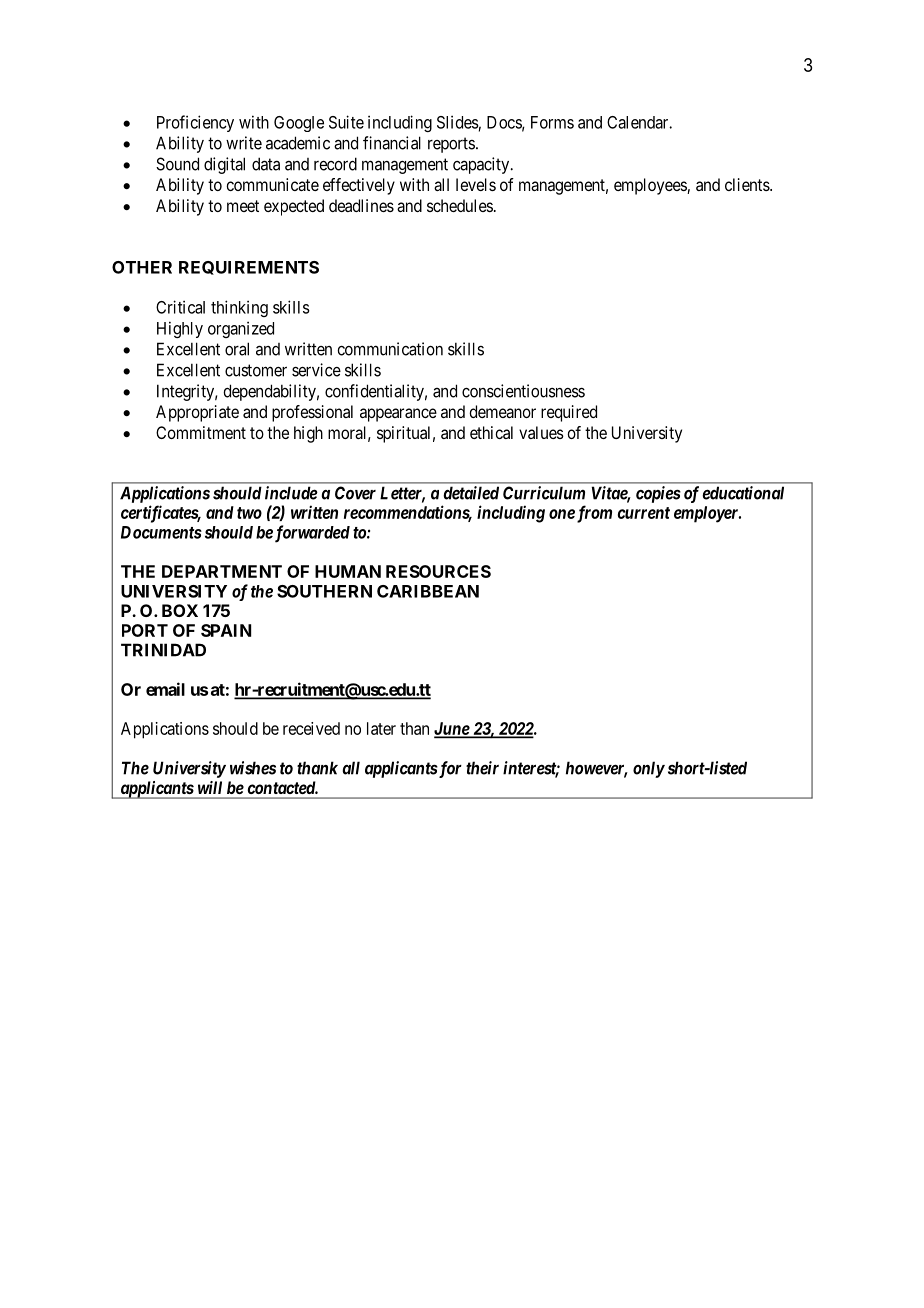 The height and width of the screenshot is (1308, 924). I want to click on DEPARTMENT, so click(222, 571).
